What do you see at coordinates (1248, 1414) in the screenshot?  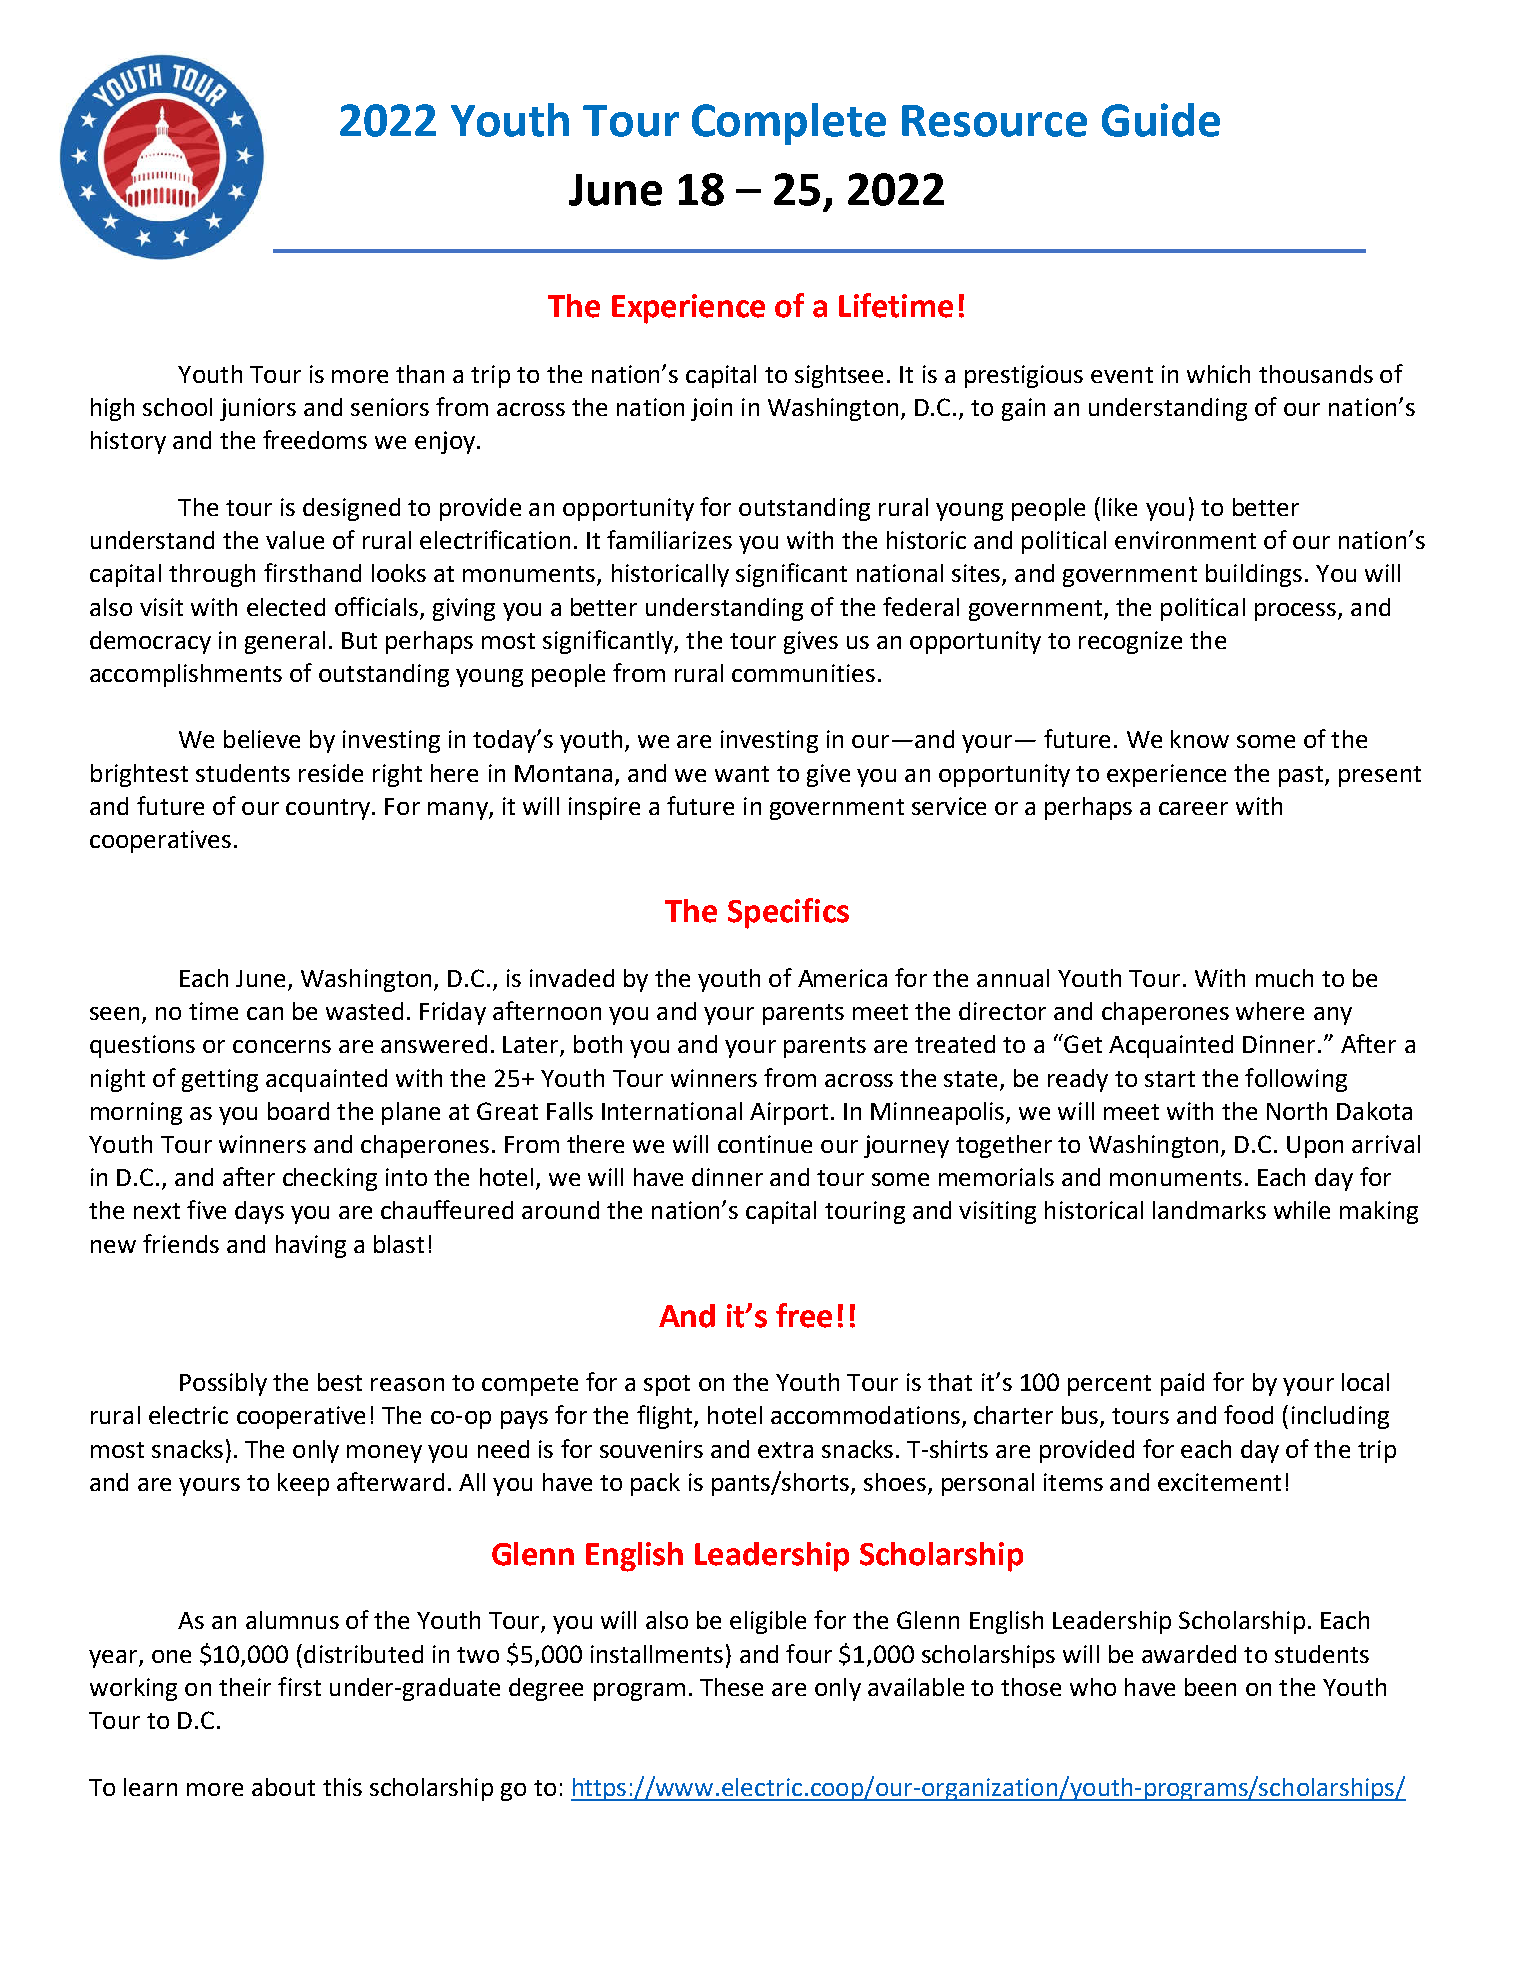 I see `food` at bounding box center [1248, 1414].
